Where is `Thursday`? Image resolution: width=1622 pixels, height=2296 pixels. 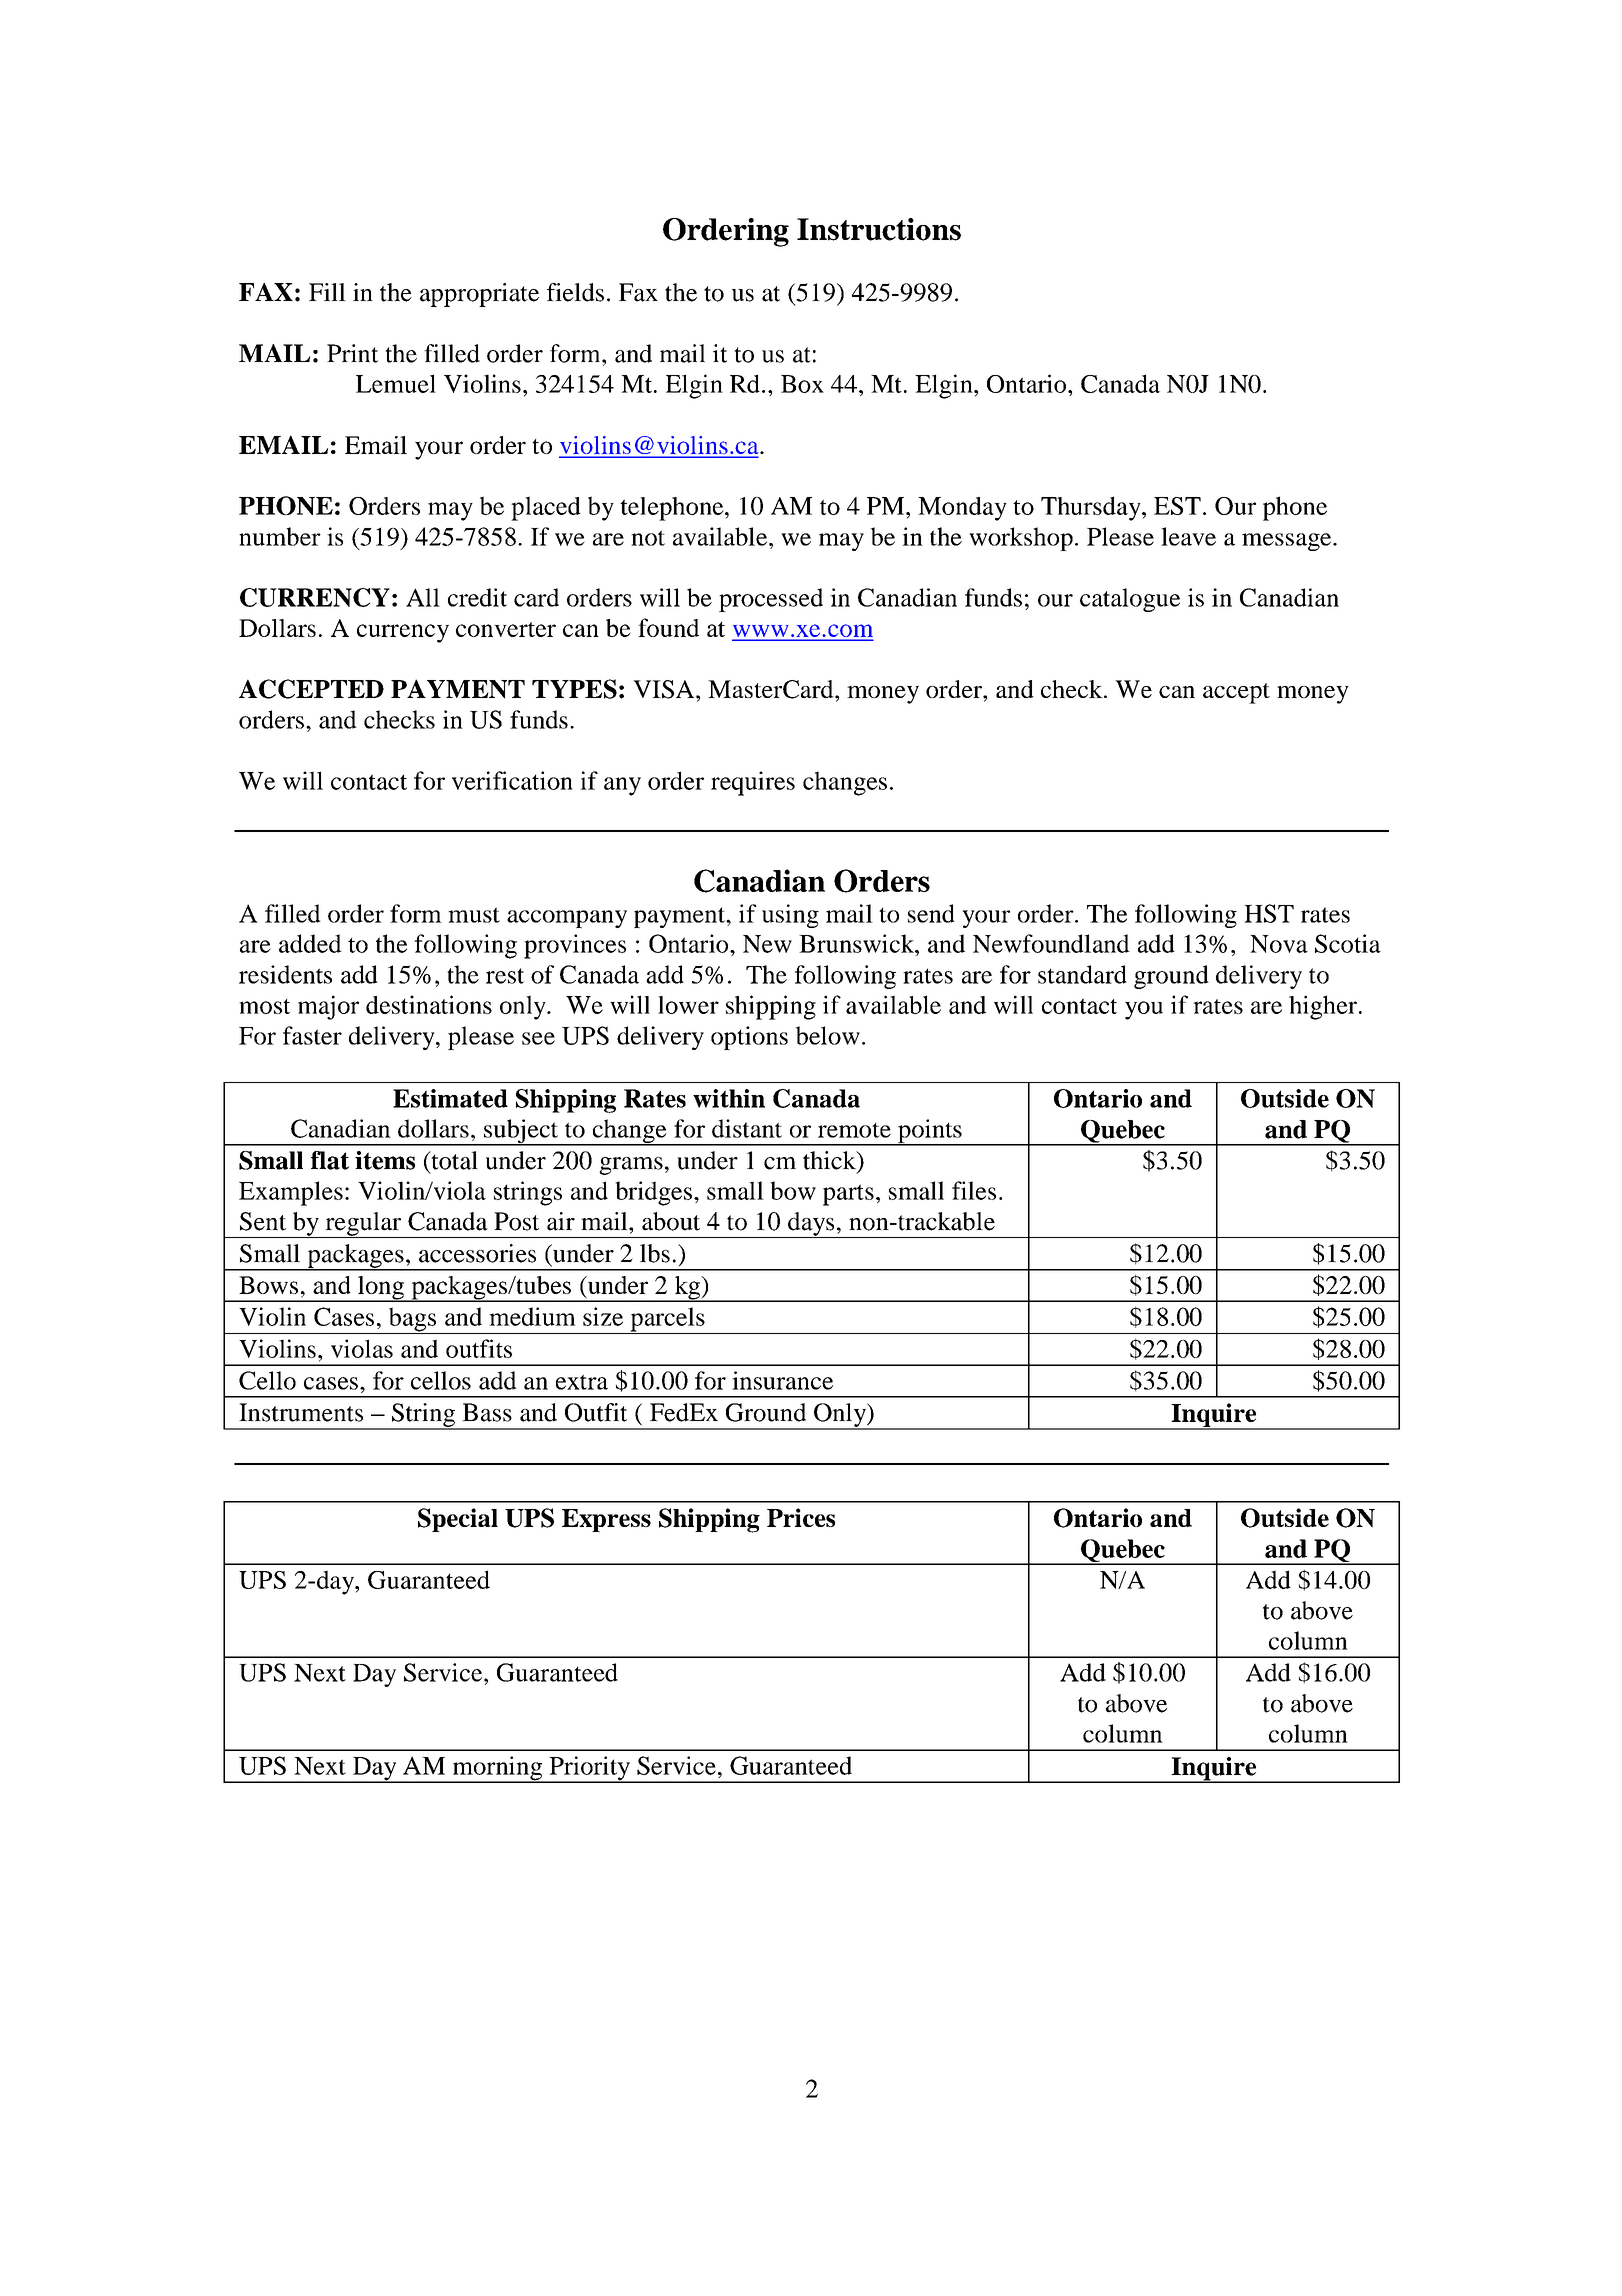
Thursday is located at coordinates (1092, 508).
